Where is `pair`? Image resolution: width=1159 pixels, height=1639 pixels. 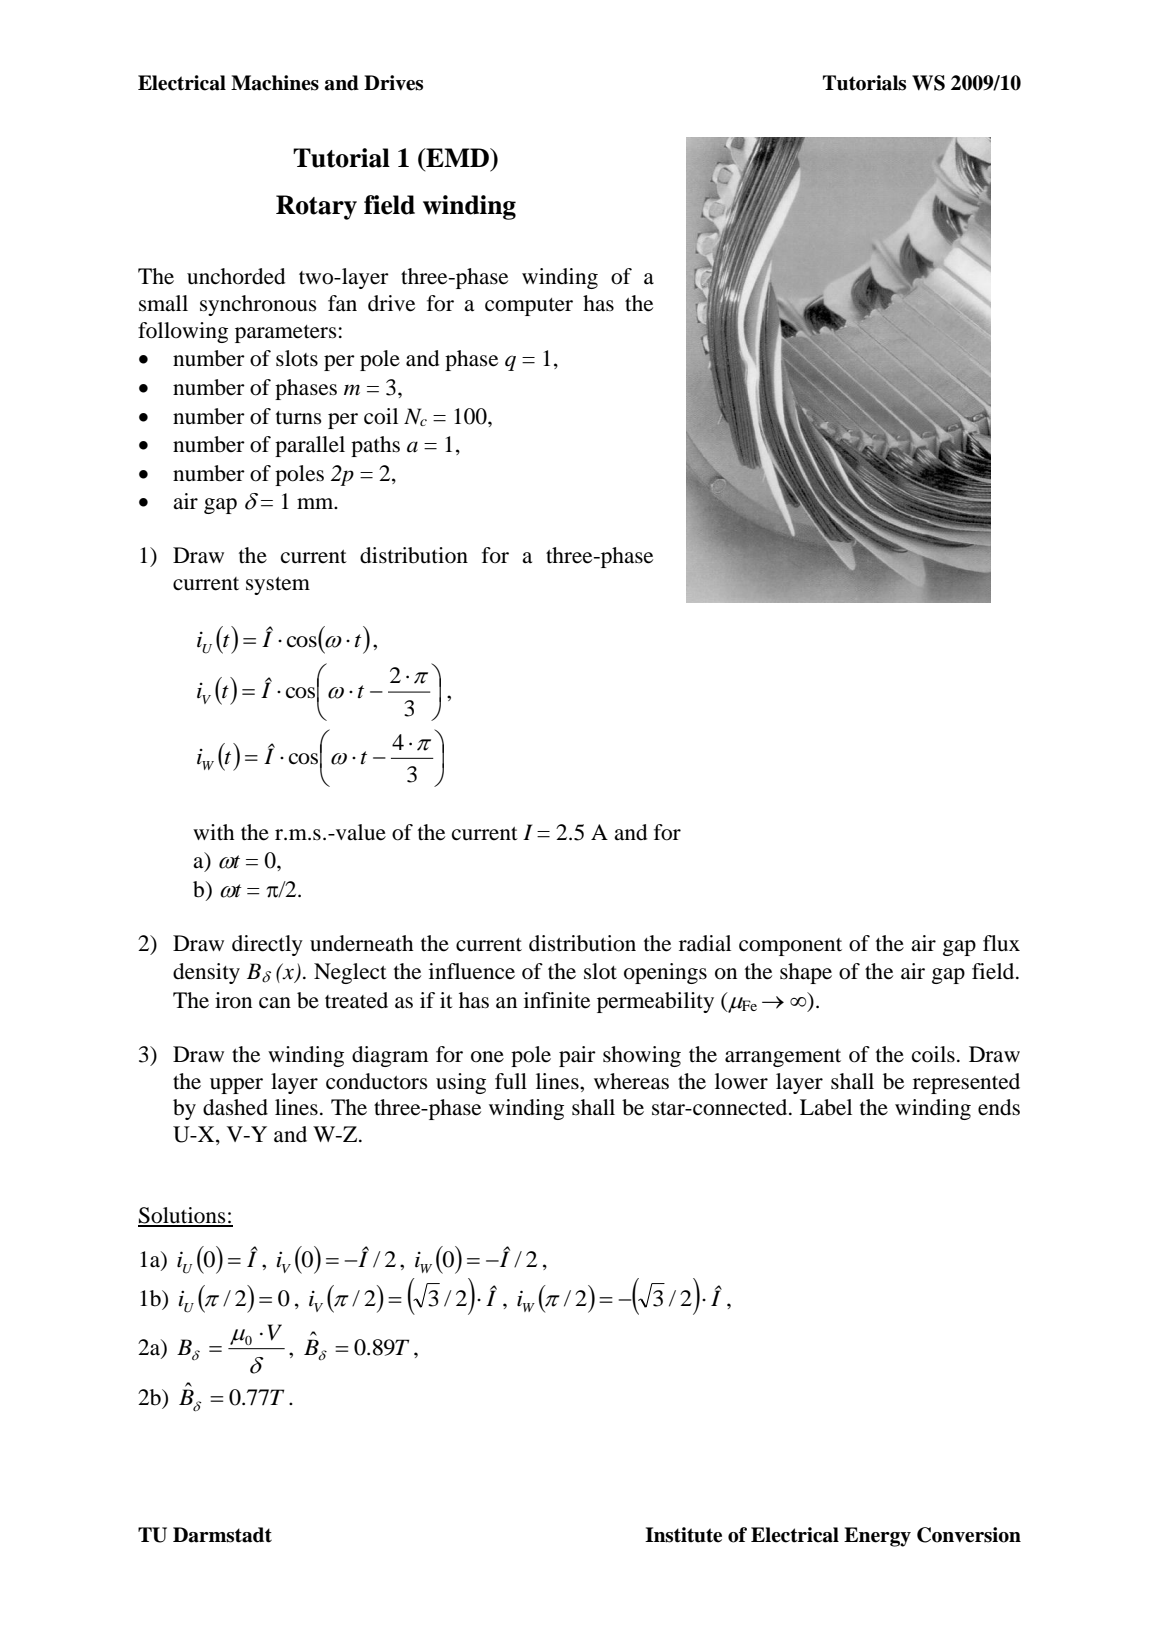 pair is located at coordinates (577, 1056).
